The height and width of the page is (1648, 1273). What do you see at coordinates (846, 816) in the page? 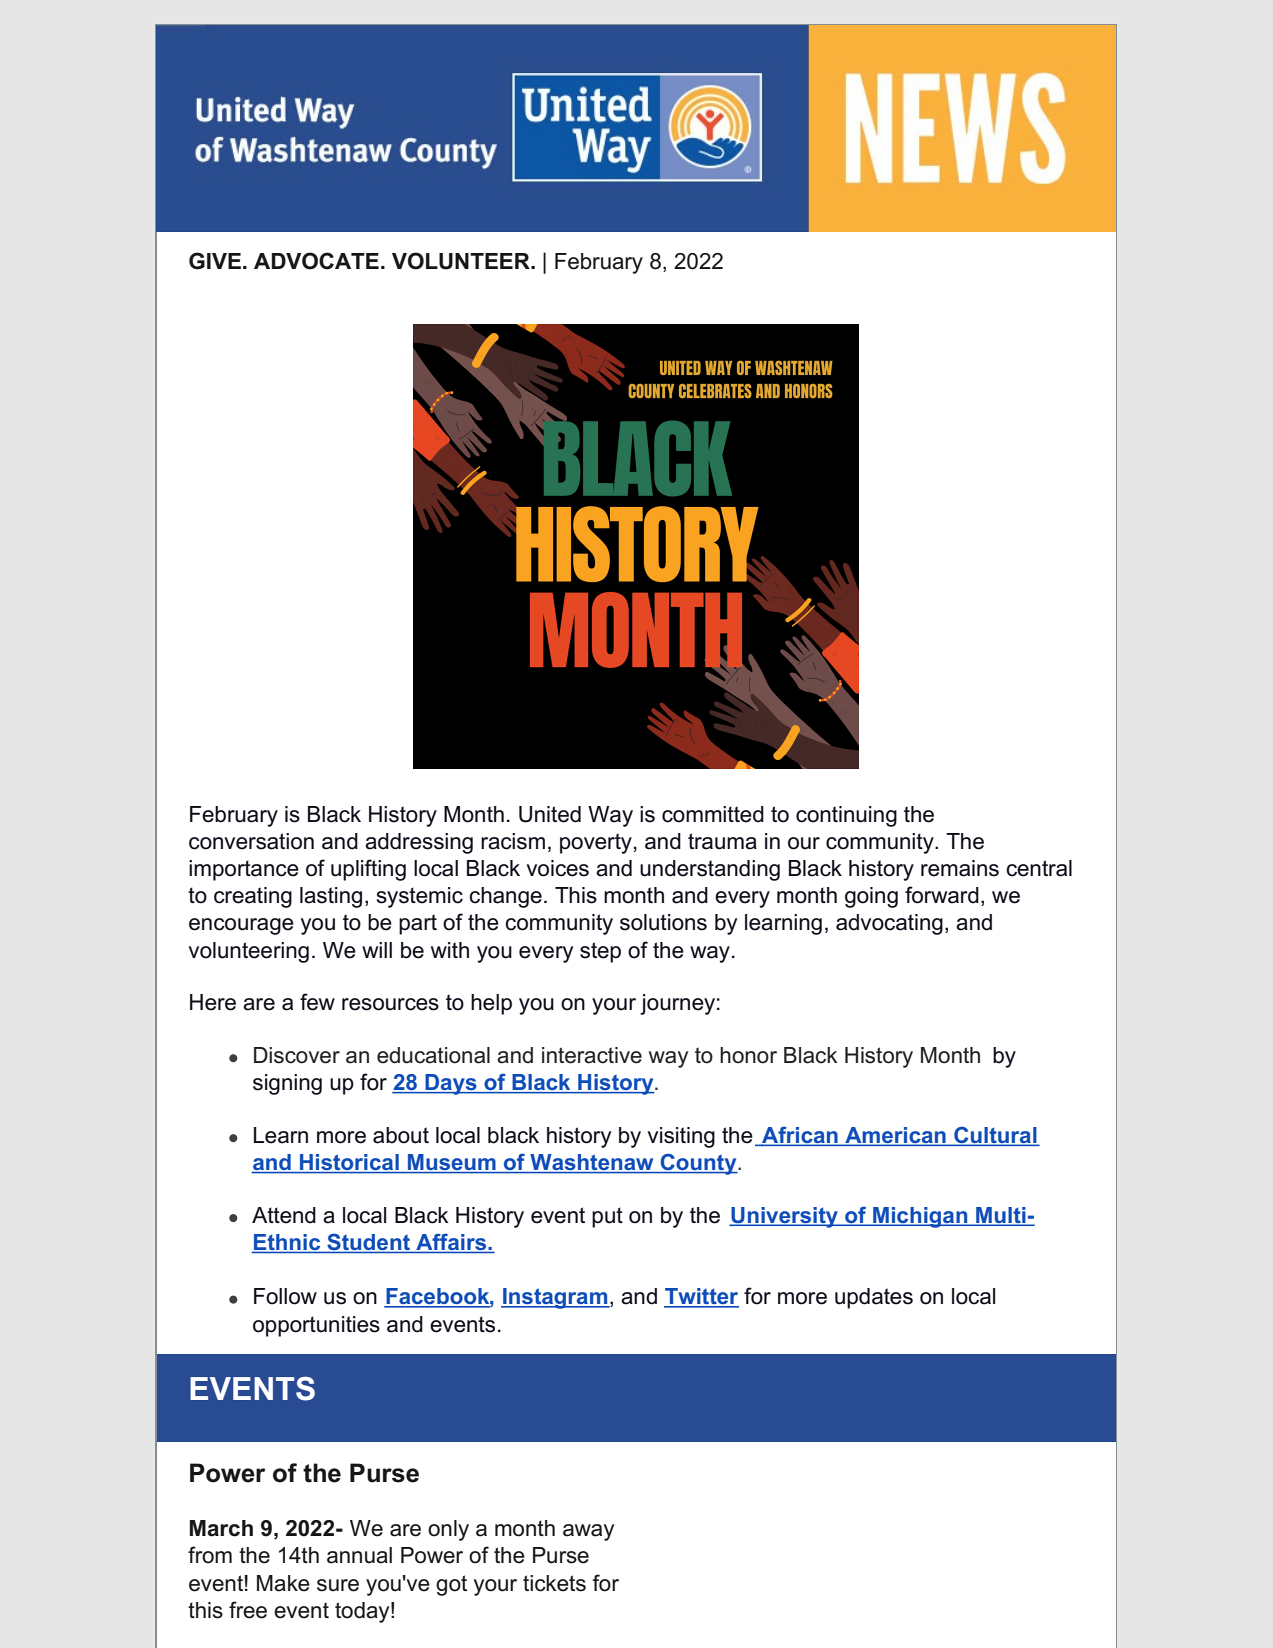
I see `continuing` at bounding box center [846, 816].
